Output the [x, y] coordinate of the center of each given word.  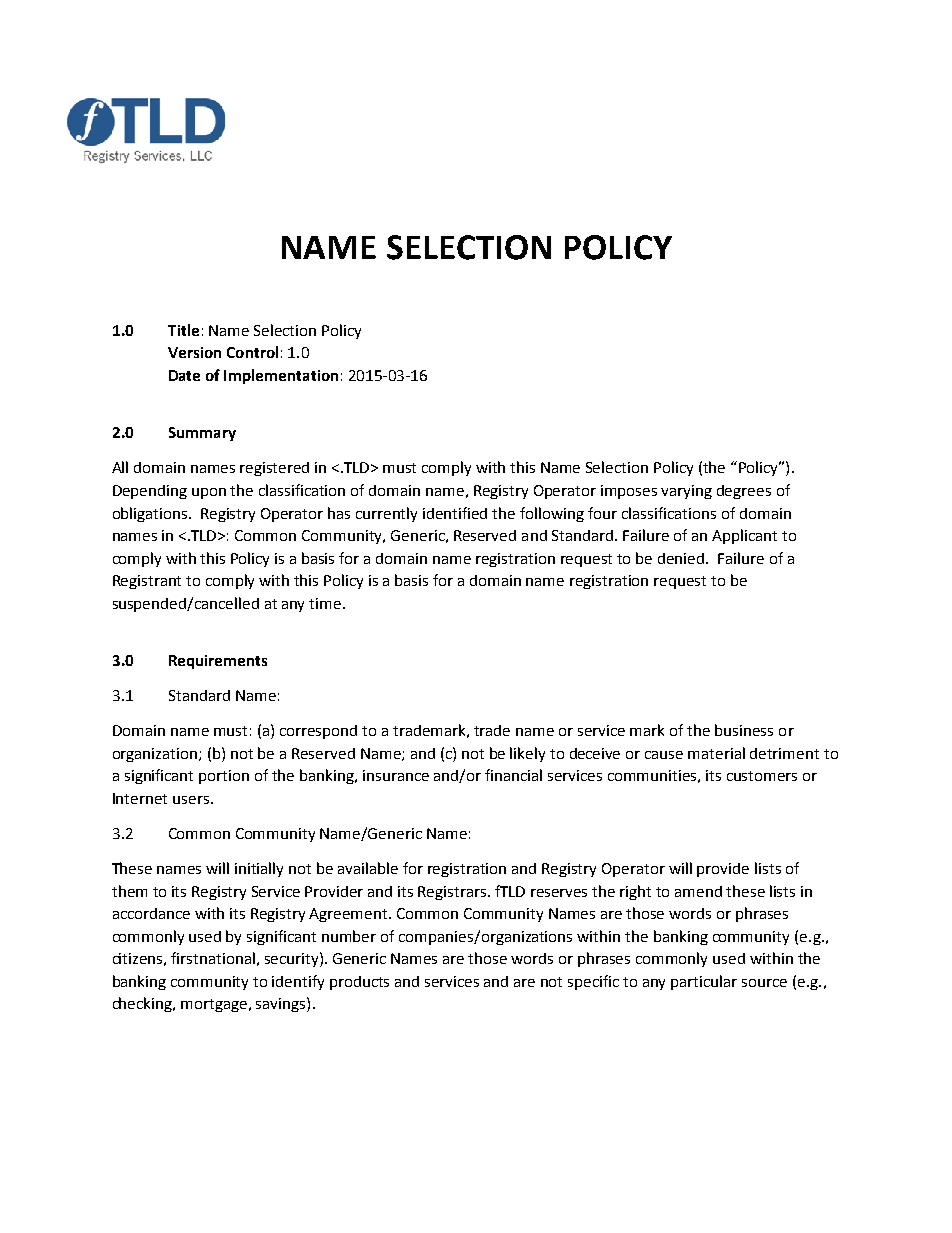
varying [686, 492]
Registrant [147, 582]
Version [194, 352]
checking [144, 1004]
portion [224, 777]
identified [455, 513]
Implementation [281, 376]
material [716, 753]
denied [682, 558]
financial [513, 775]
